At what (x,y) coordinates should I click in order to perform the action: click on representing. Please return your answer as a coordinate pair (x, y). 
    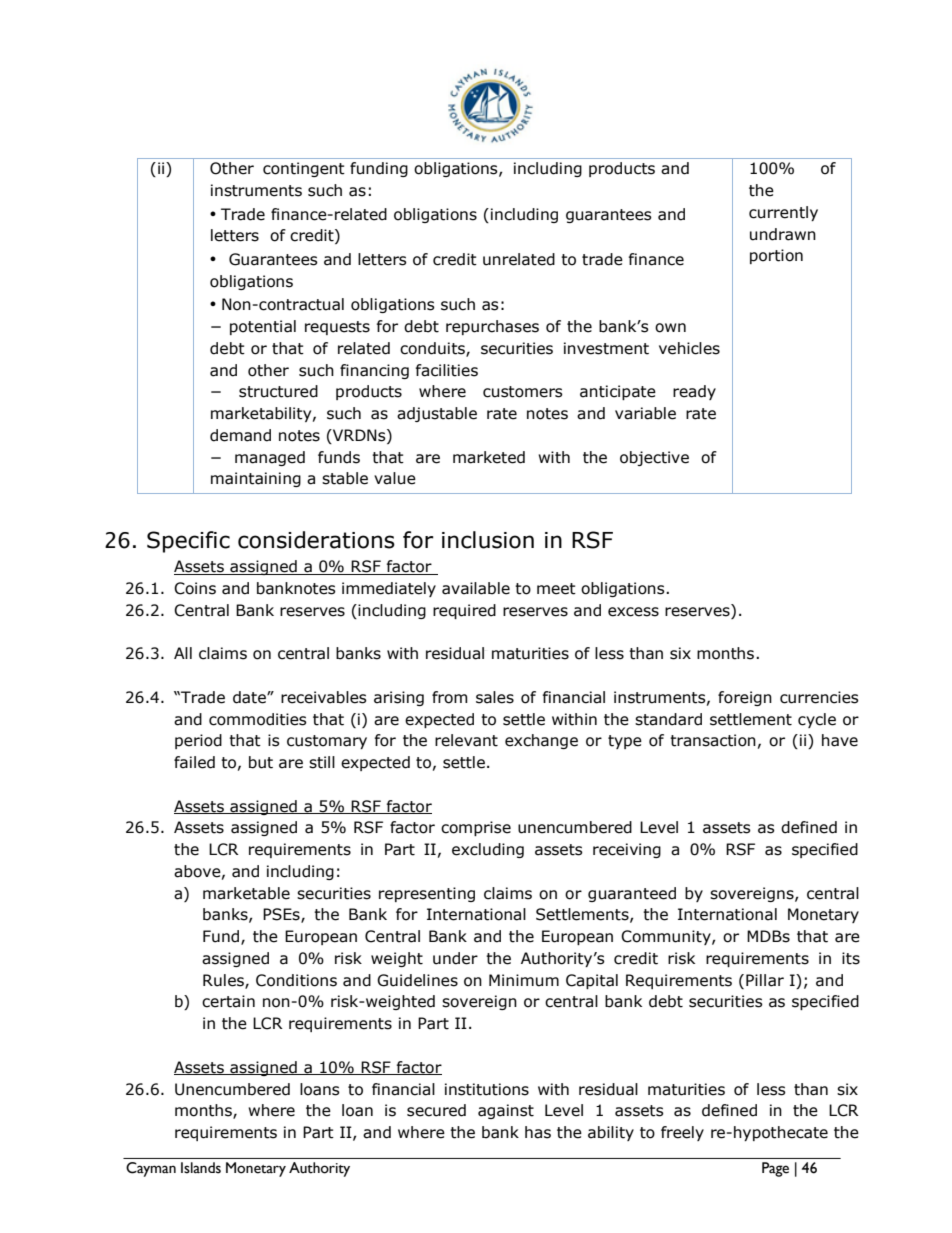
    Looking at the image, I should click on (427, 894).
